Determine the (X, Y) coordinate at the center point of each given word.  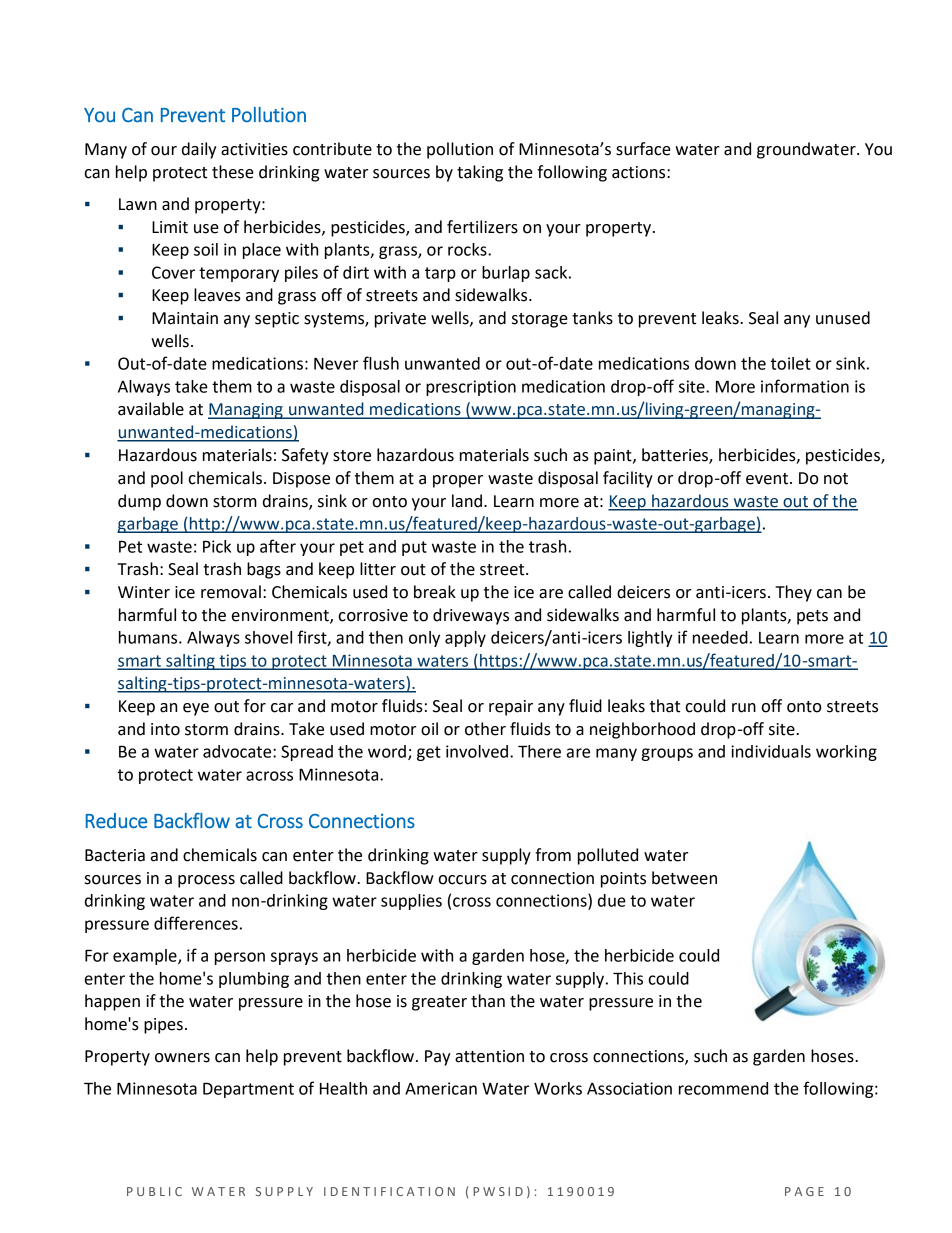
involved (478, 751)
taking (480, 173)
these (233, 172)
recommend (723, 1088)
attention (489, 1056)
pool (167, 479)
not (836, 479)
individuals (771, 751)
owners (182, 1058)
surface (643, 149)
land (467, 501)
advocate (238, 751)
